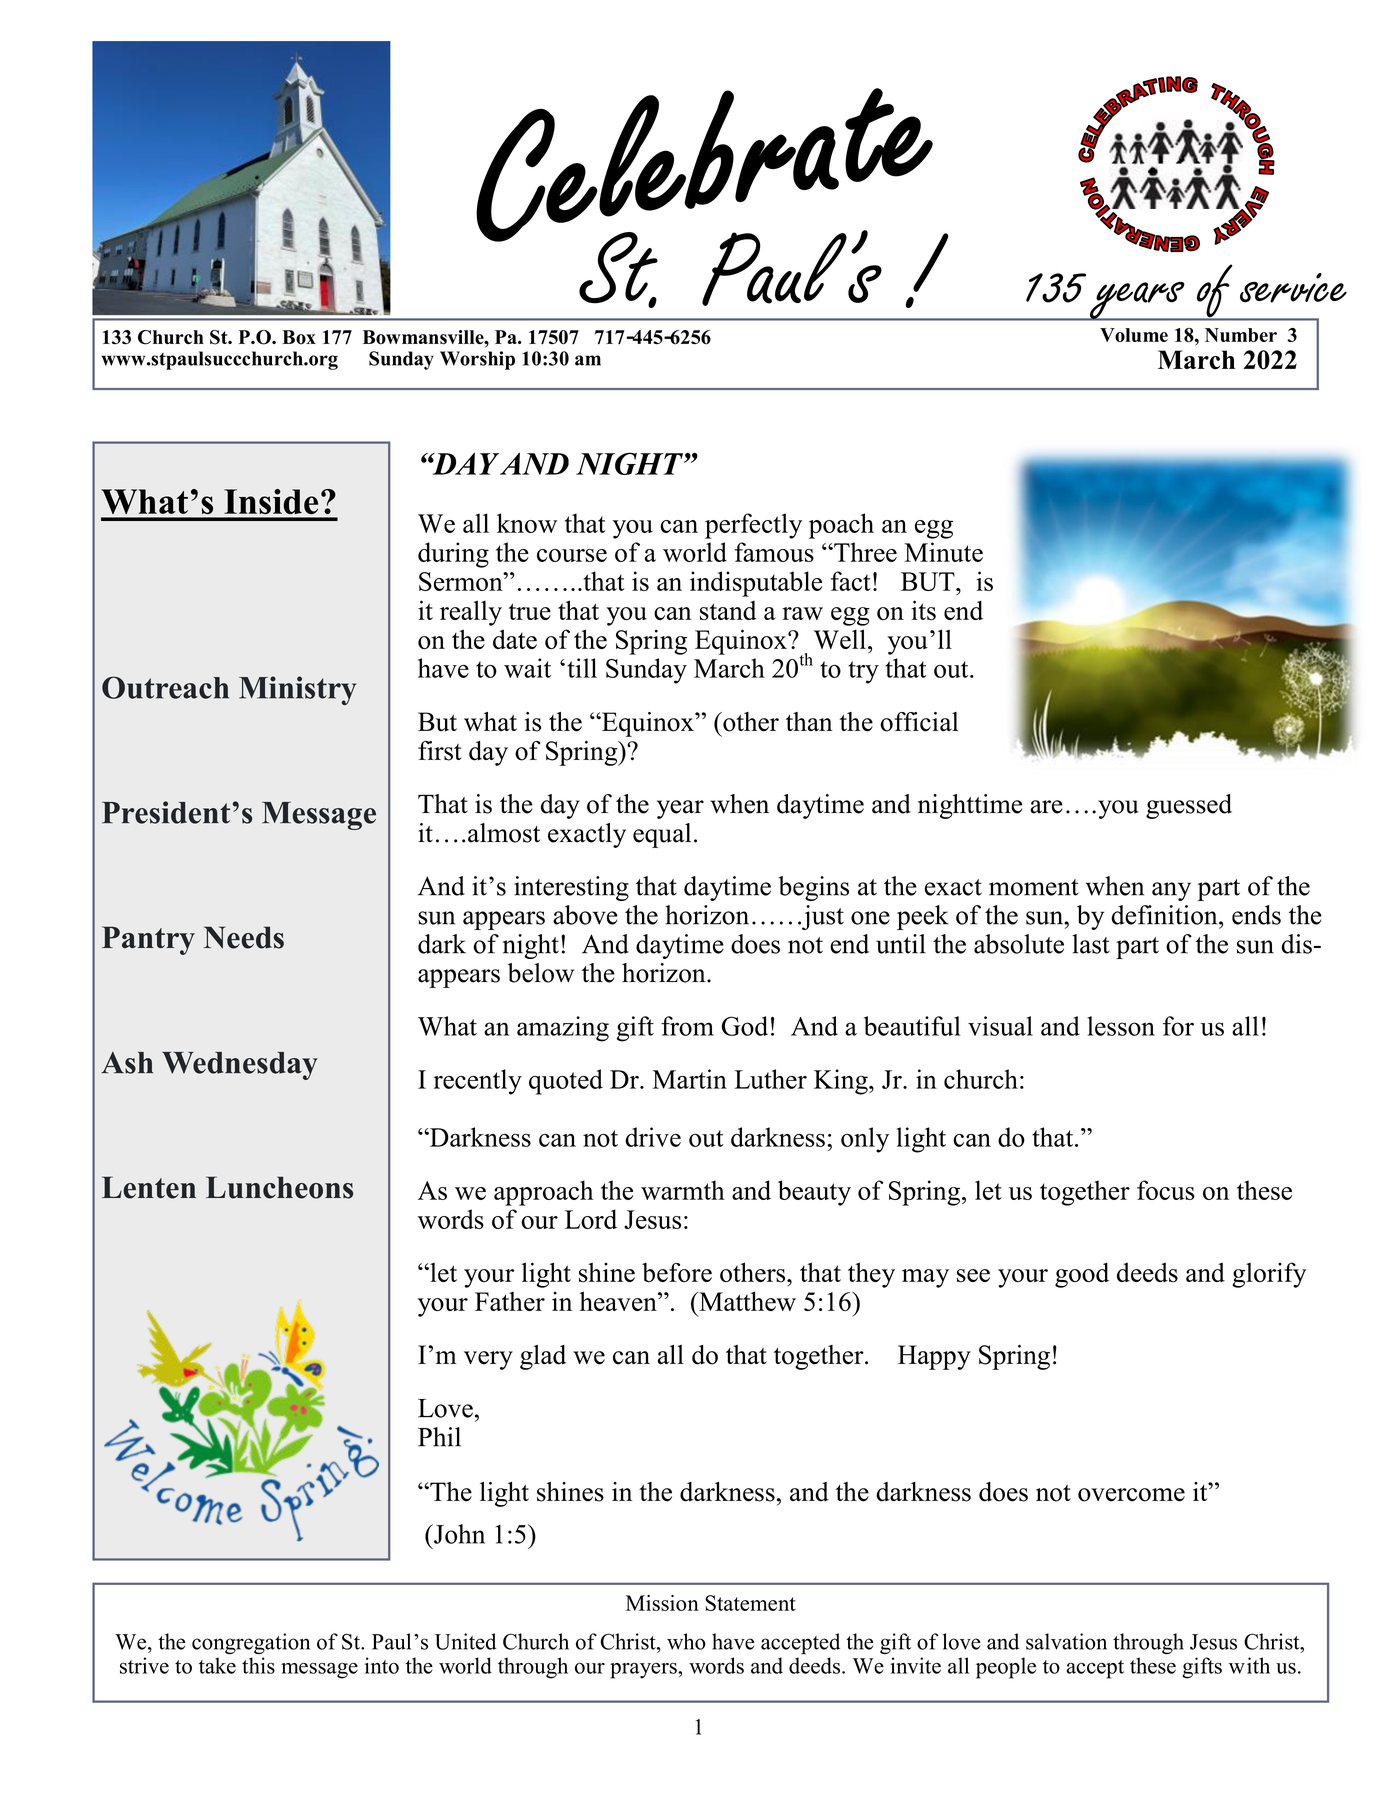  What do you see at coordinates (240, 1066) in the screenshot?
I see `Wednesday` at bounding box center [240, 1066].
